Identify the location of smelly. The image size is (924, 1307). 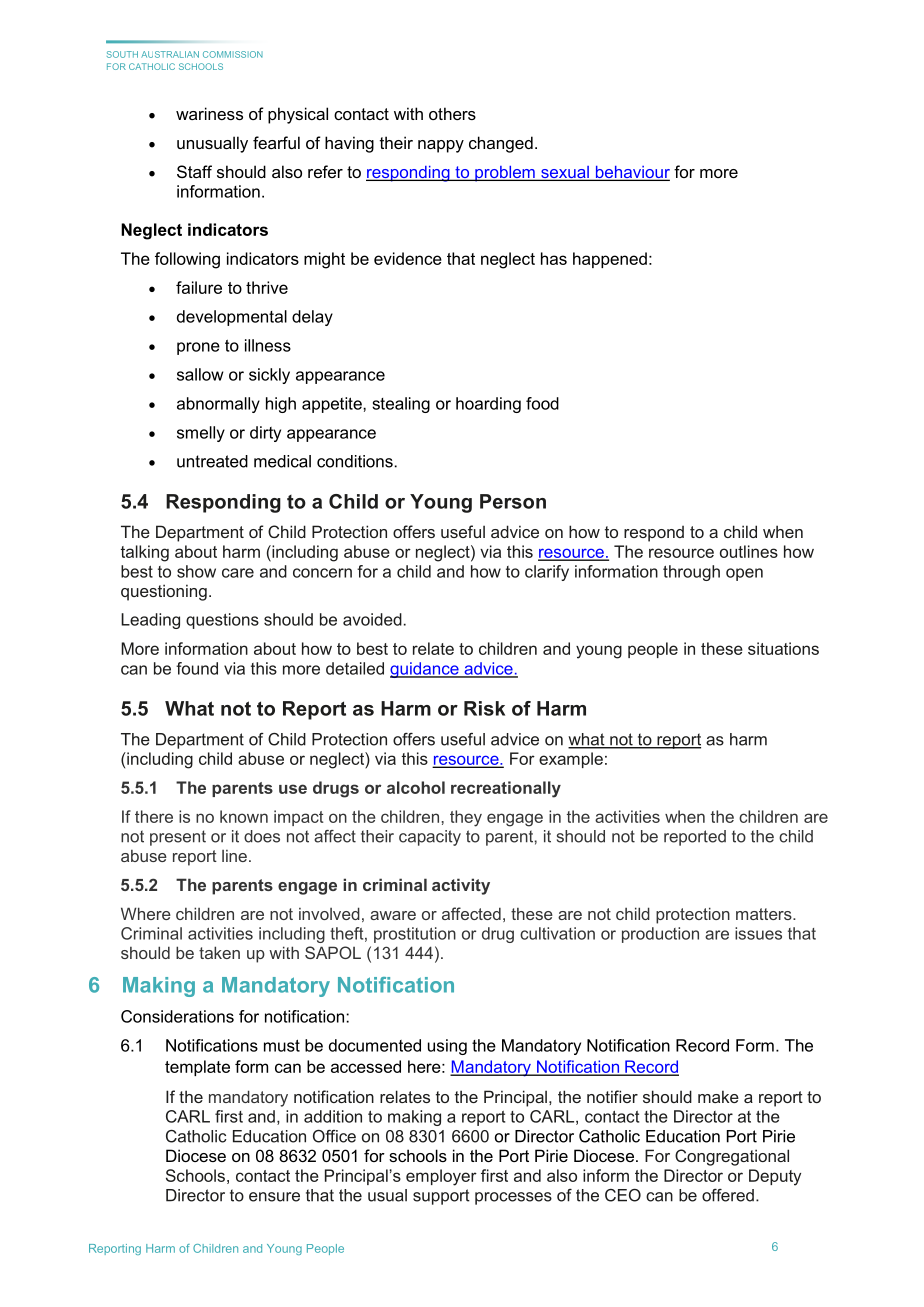
(201, 434).
